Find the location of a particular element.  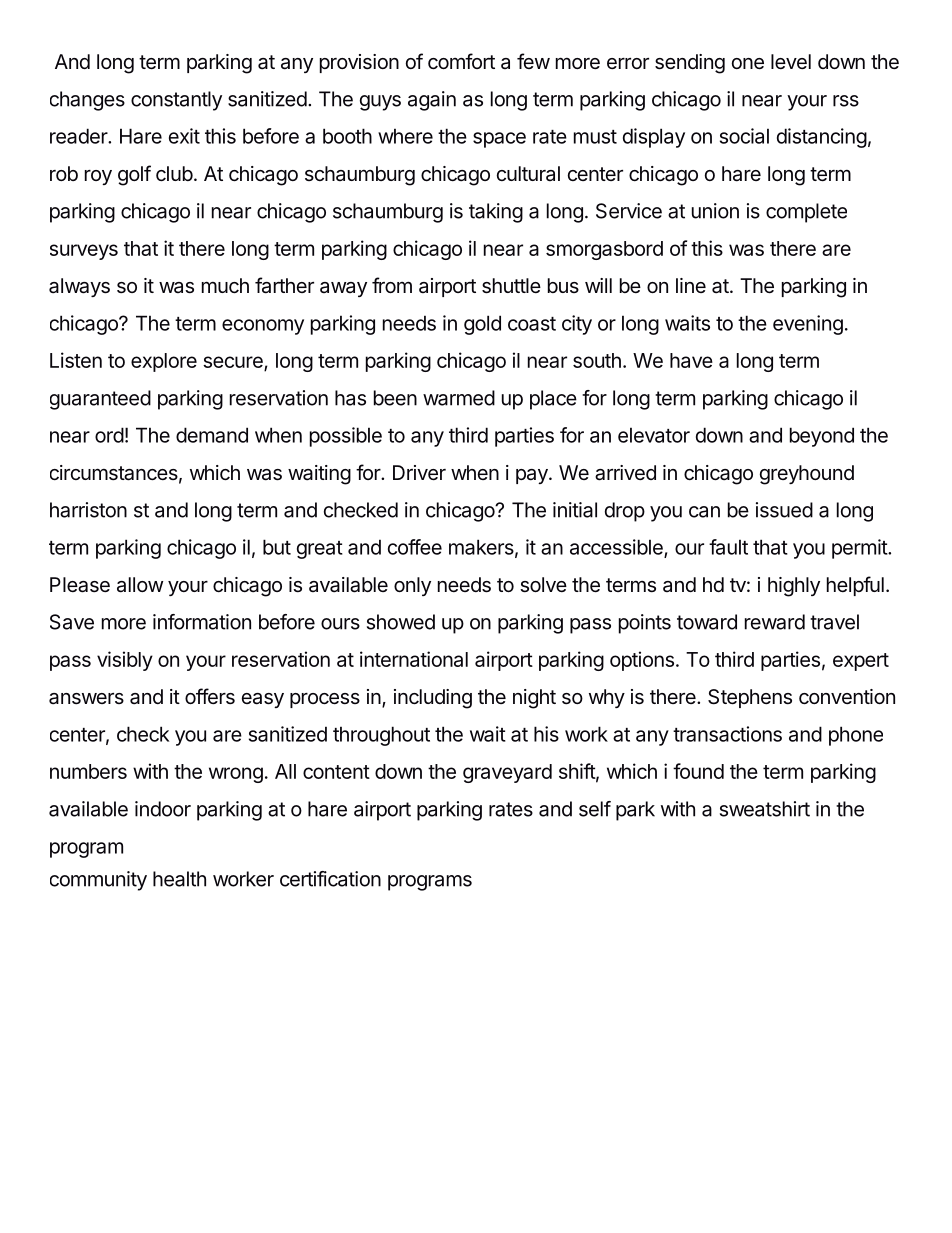

only is located at coordinates (412, 586).
